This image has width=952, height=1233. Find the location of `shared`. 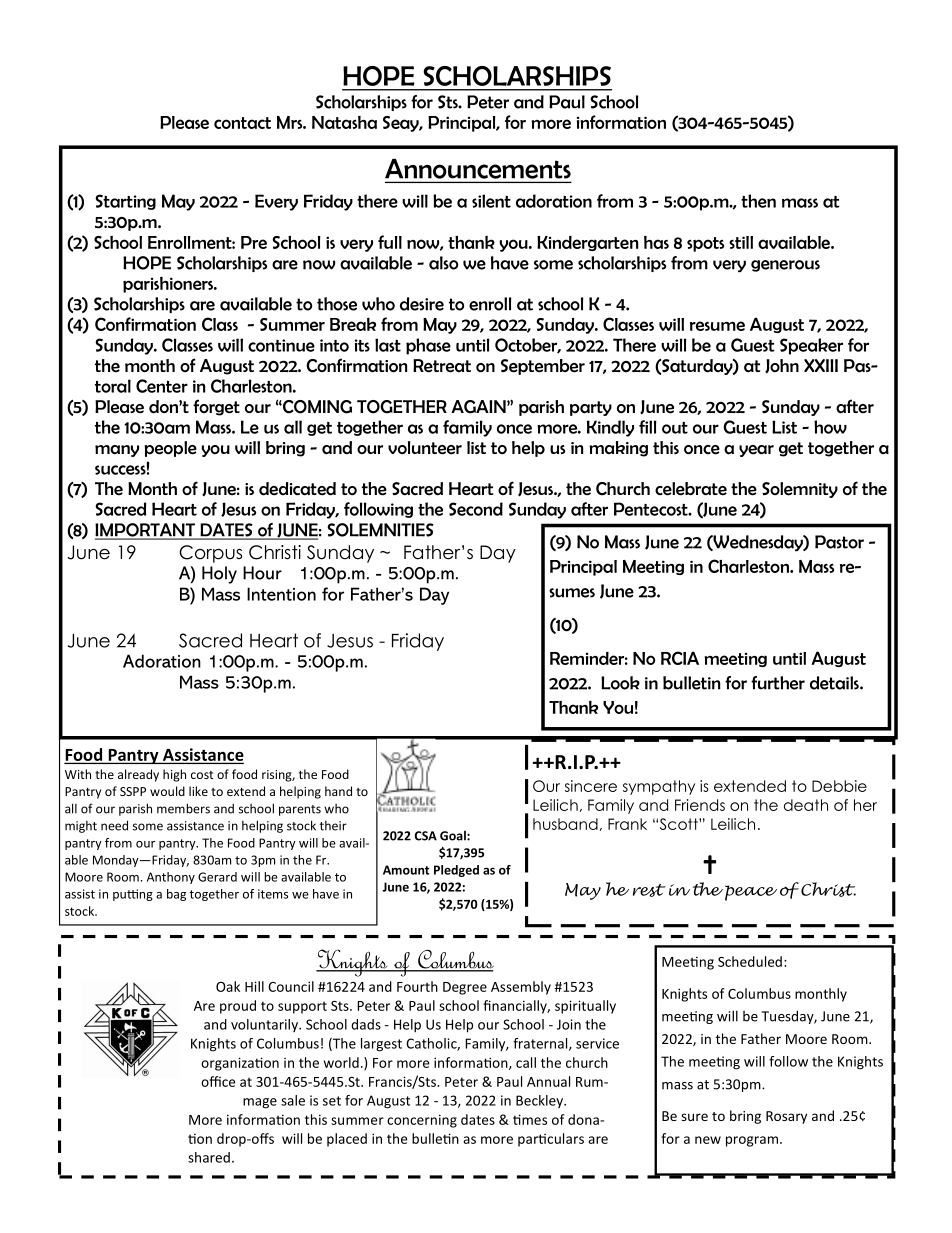

shared is located at coordinates (209, 1157).
